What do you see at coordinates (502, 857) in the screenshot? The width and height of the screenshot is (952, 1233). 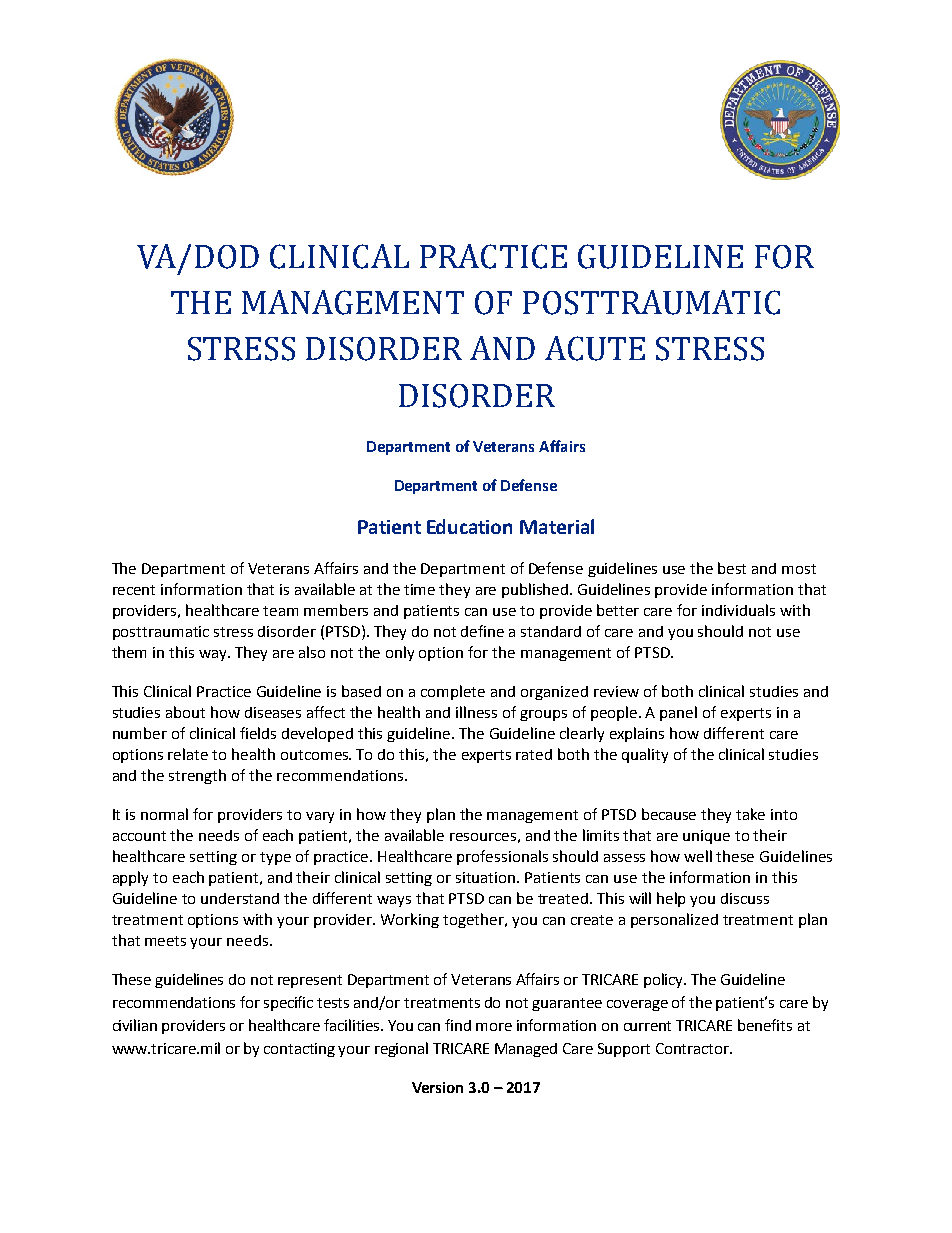 I see `professionals` at bounding box center [502, 857].
